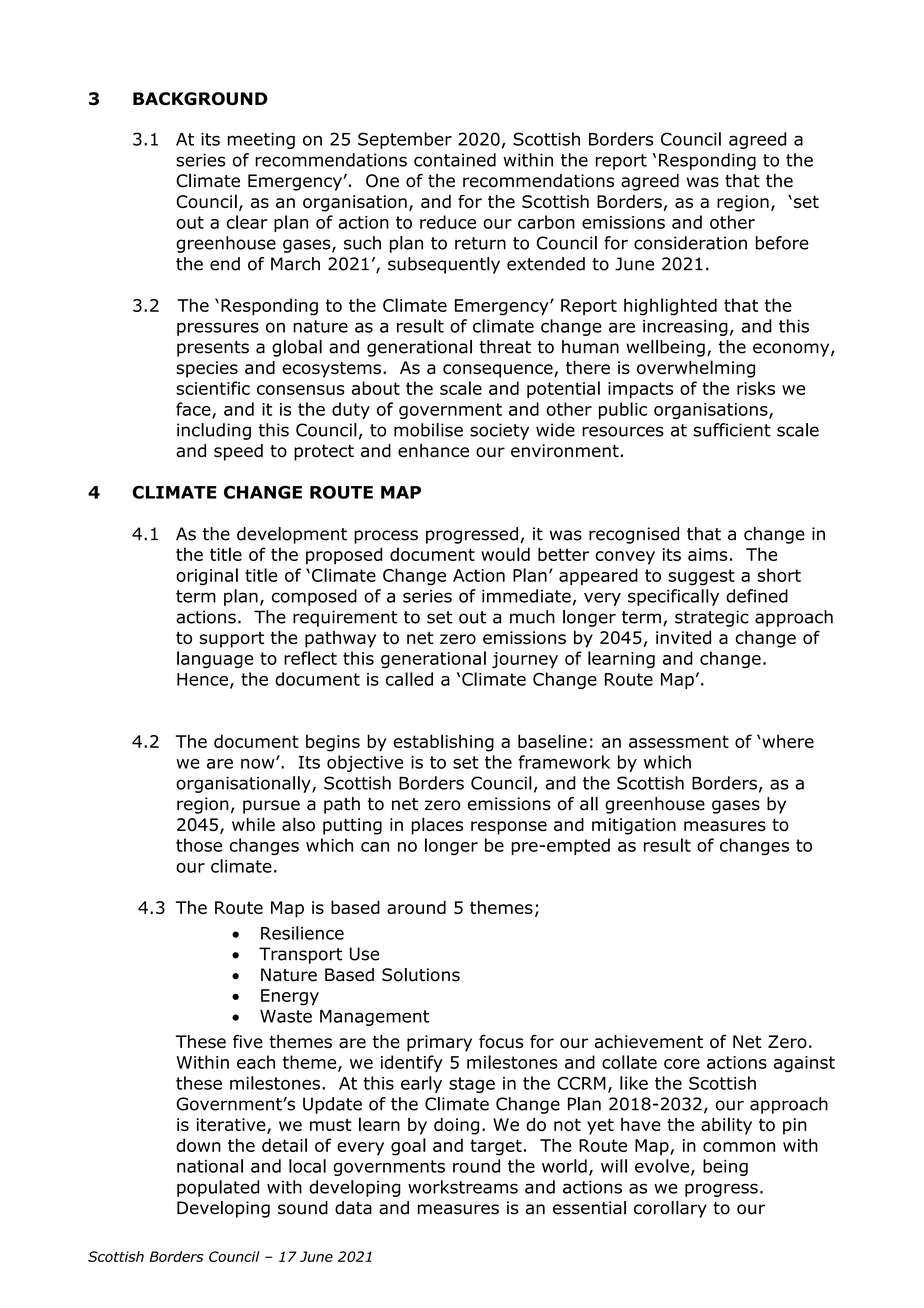 The image size is (924, 1308). I want to click on journey, so click(525, 660).
